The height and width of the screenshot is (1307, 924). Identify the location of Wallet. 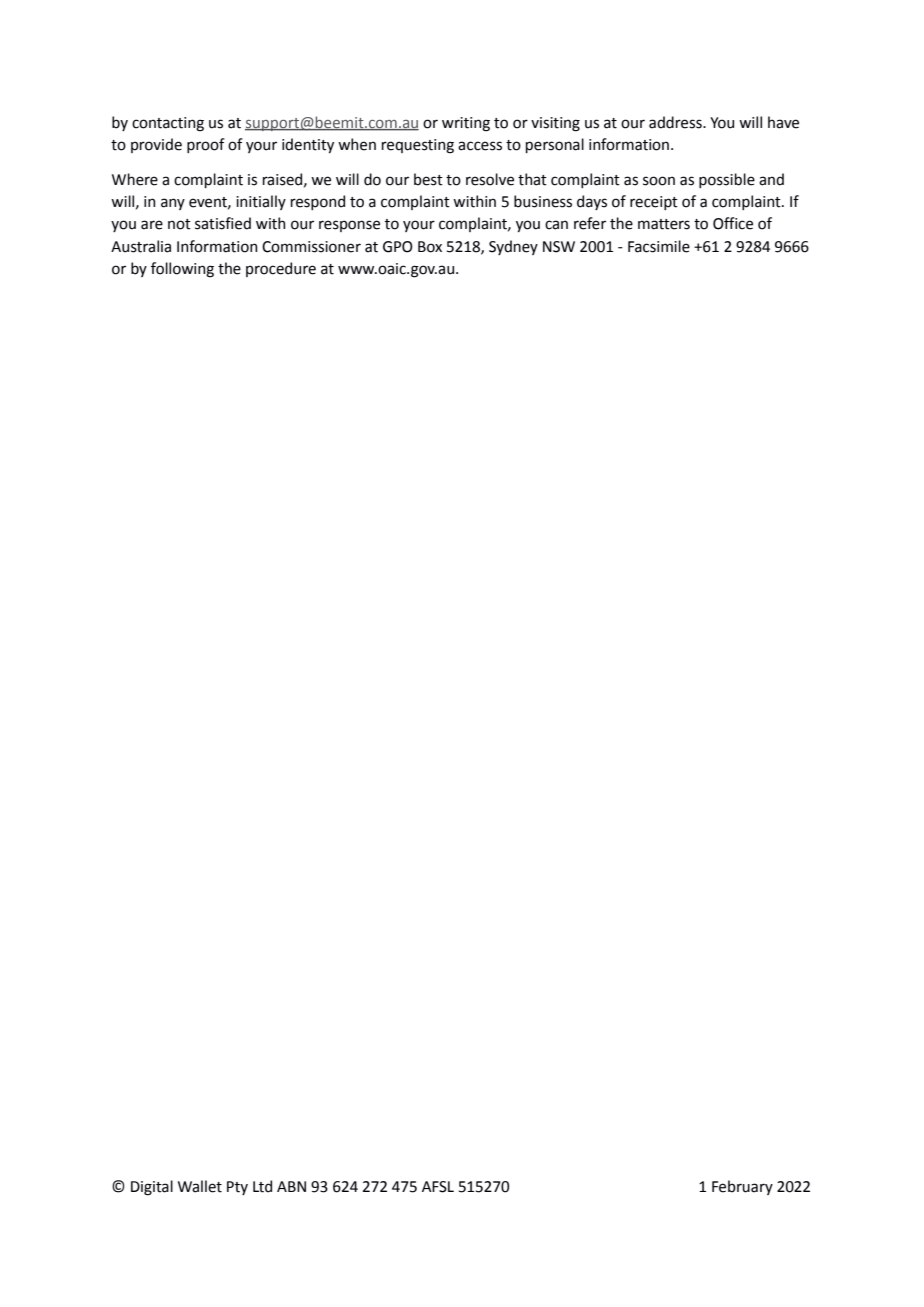
(200, 1186).
